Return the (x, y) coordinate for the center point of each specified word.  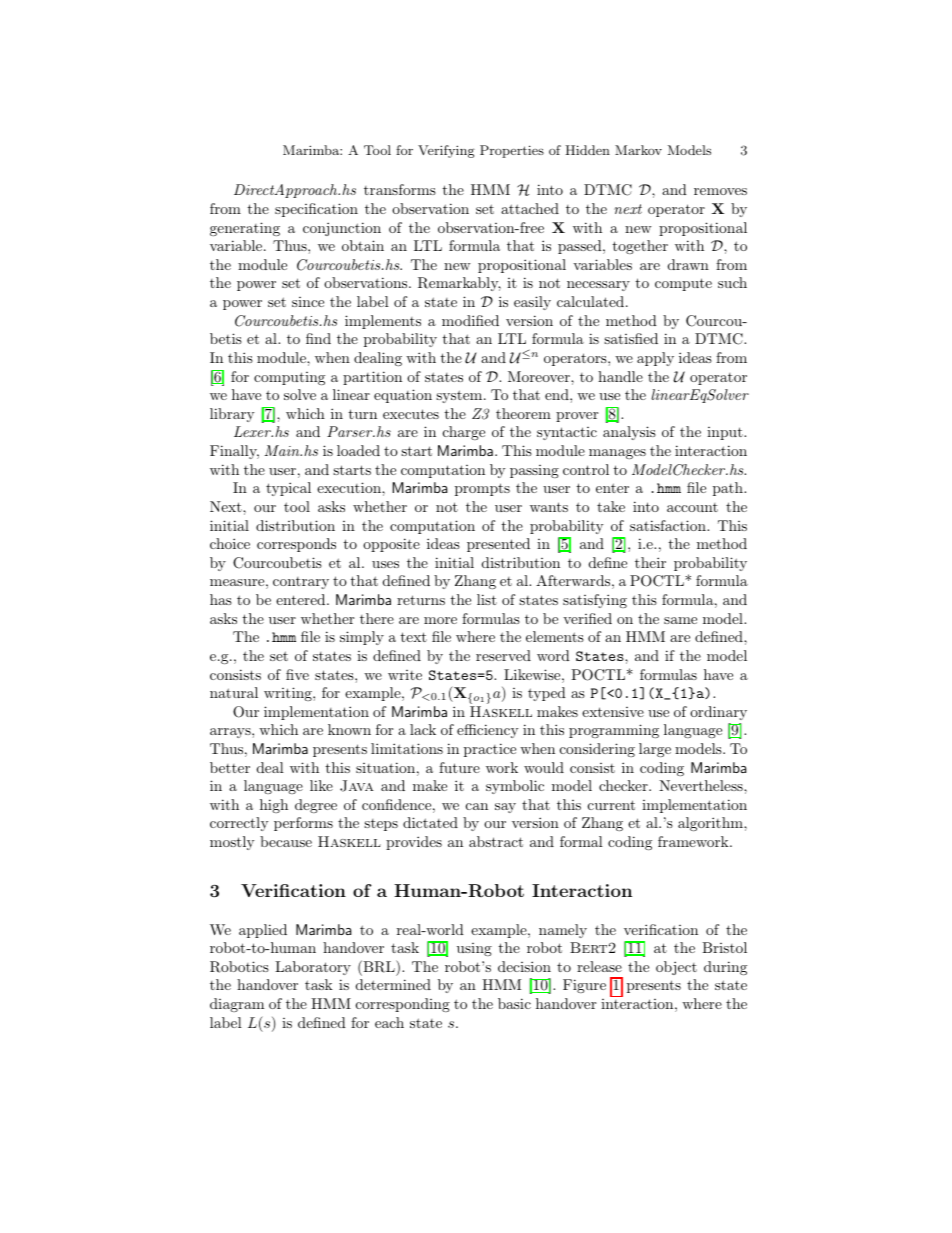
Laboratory (313, 968)
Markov (638, 150)
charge (464, 433)
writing (289, 694)
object (676, 968)
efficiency (487, 731)
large (655, 750)
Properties (512, 151)
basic (514, 1003)
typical (288, 489)
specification (316, 210)
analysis (629, 433)
